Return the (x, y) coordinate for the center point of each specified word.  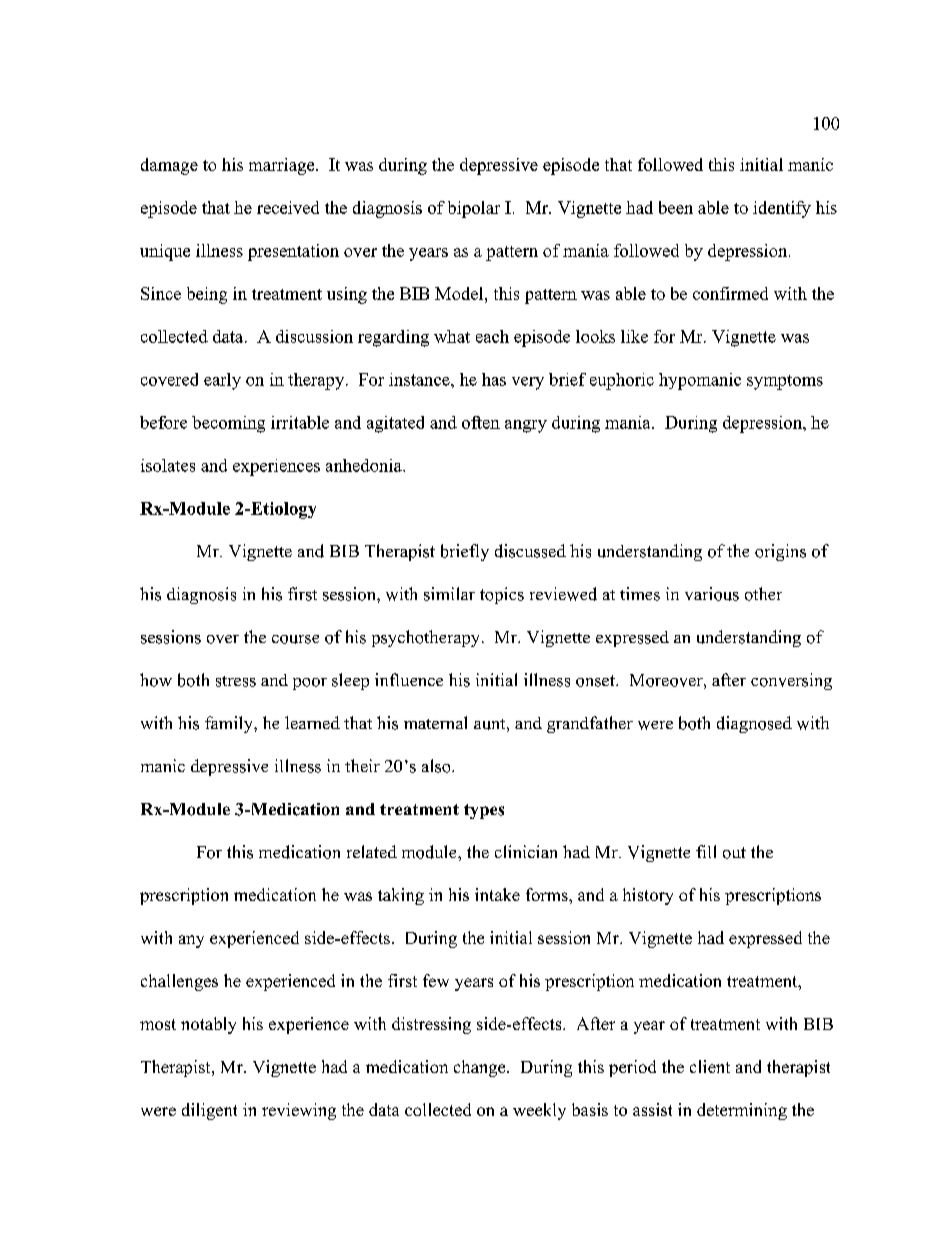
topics (502, 595)
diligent (209, 1111)
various (712, 594)
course (295, 639)
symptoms (785, 382)
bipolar (474, 209)
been (676, 207)
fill (706, 851)
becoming (228, 424)
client (710, 1066)
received (288, 207)
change (481, 1068)
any (191, 941)
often (481, 422)
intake (497, 894)
